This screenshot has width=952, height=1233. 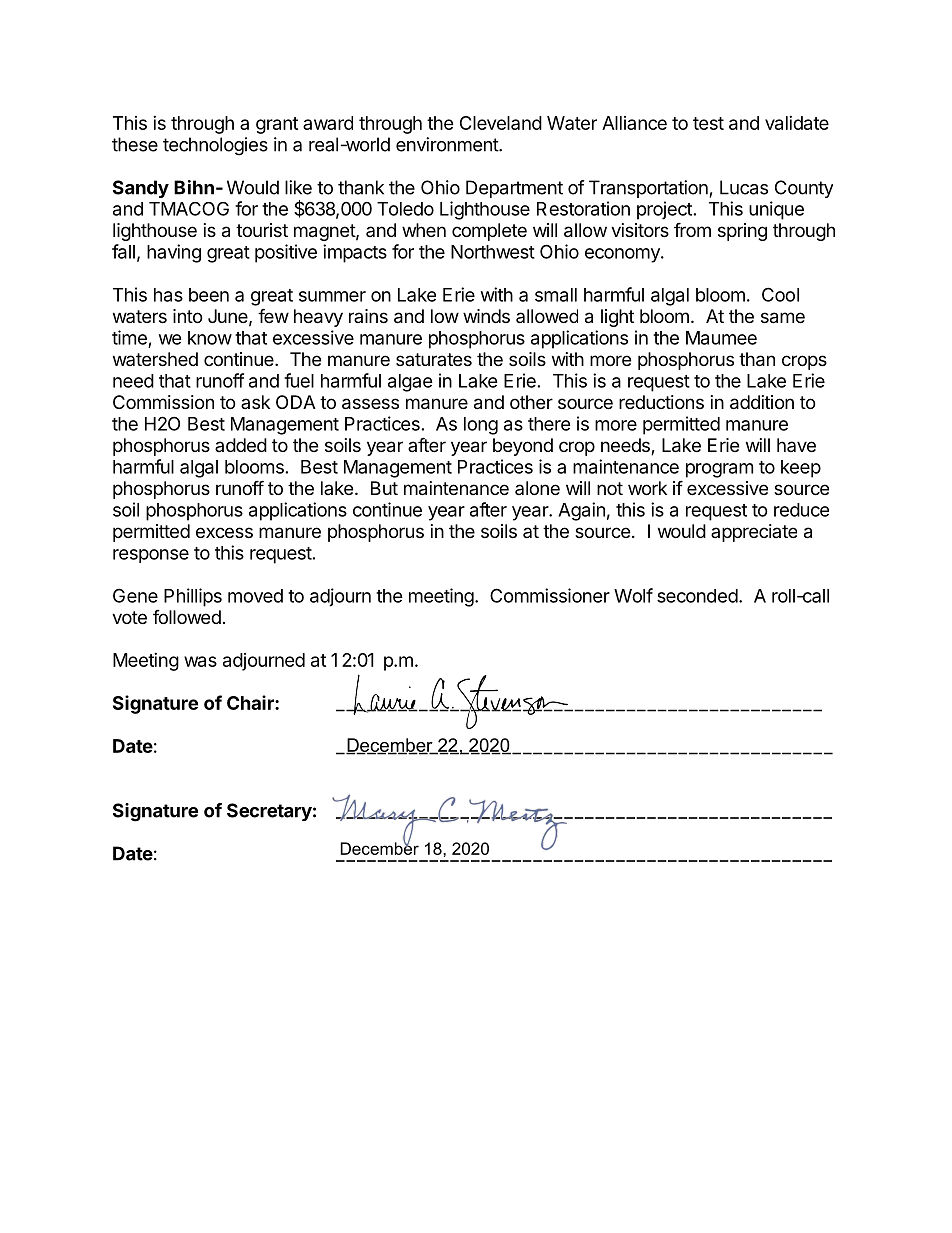 What do you see at coordinates (708, 123) in the screenshot?
I see `test` at bounding box center [708, 123].
